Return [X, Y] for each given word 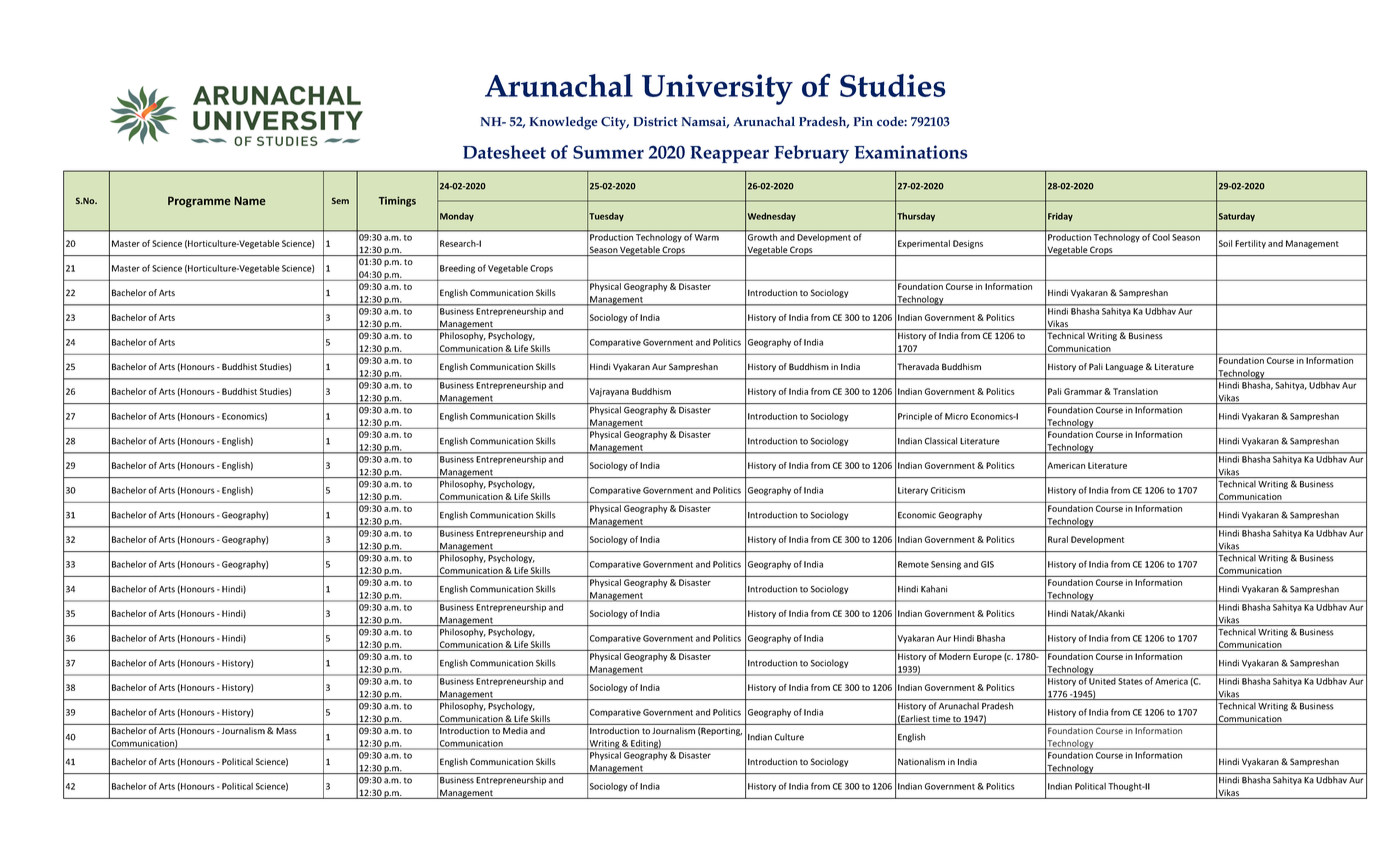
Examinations [911, 152]
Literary [913, 491]
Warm [707, 237]
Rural [1058, 539]
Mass [286, 731]
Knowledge [563, 123]
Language [1124, 367]
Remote [913, 564]
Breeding [457, 269]
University [717, 89]
